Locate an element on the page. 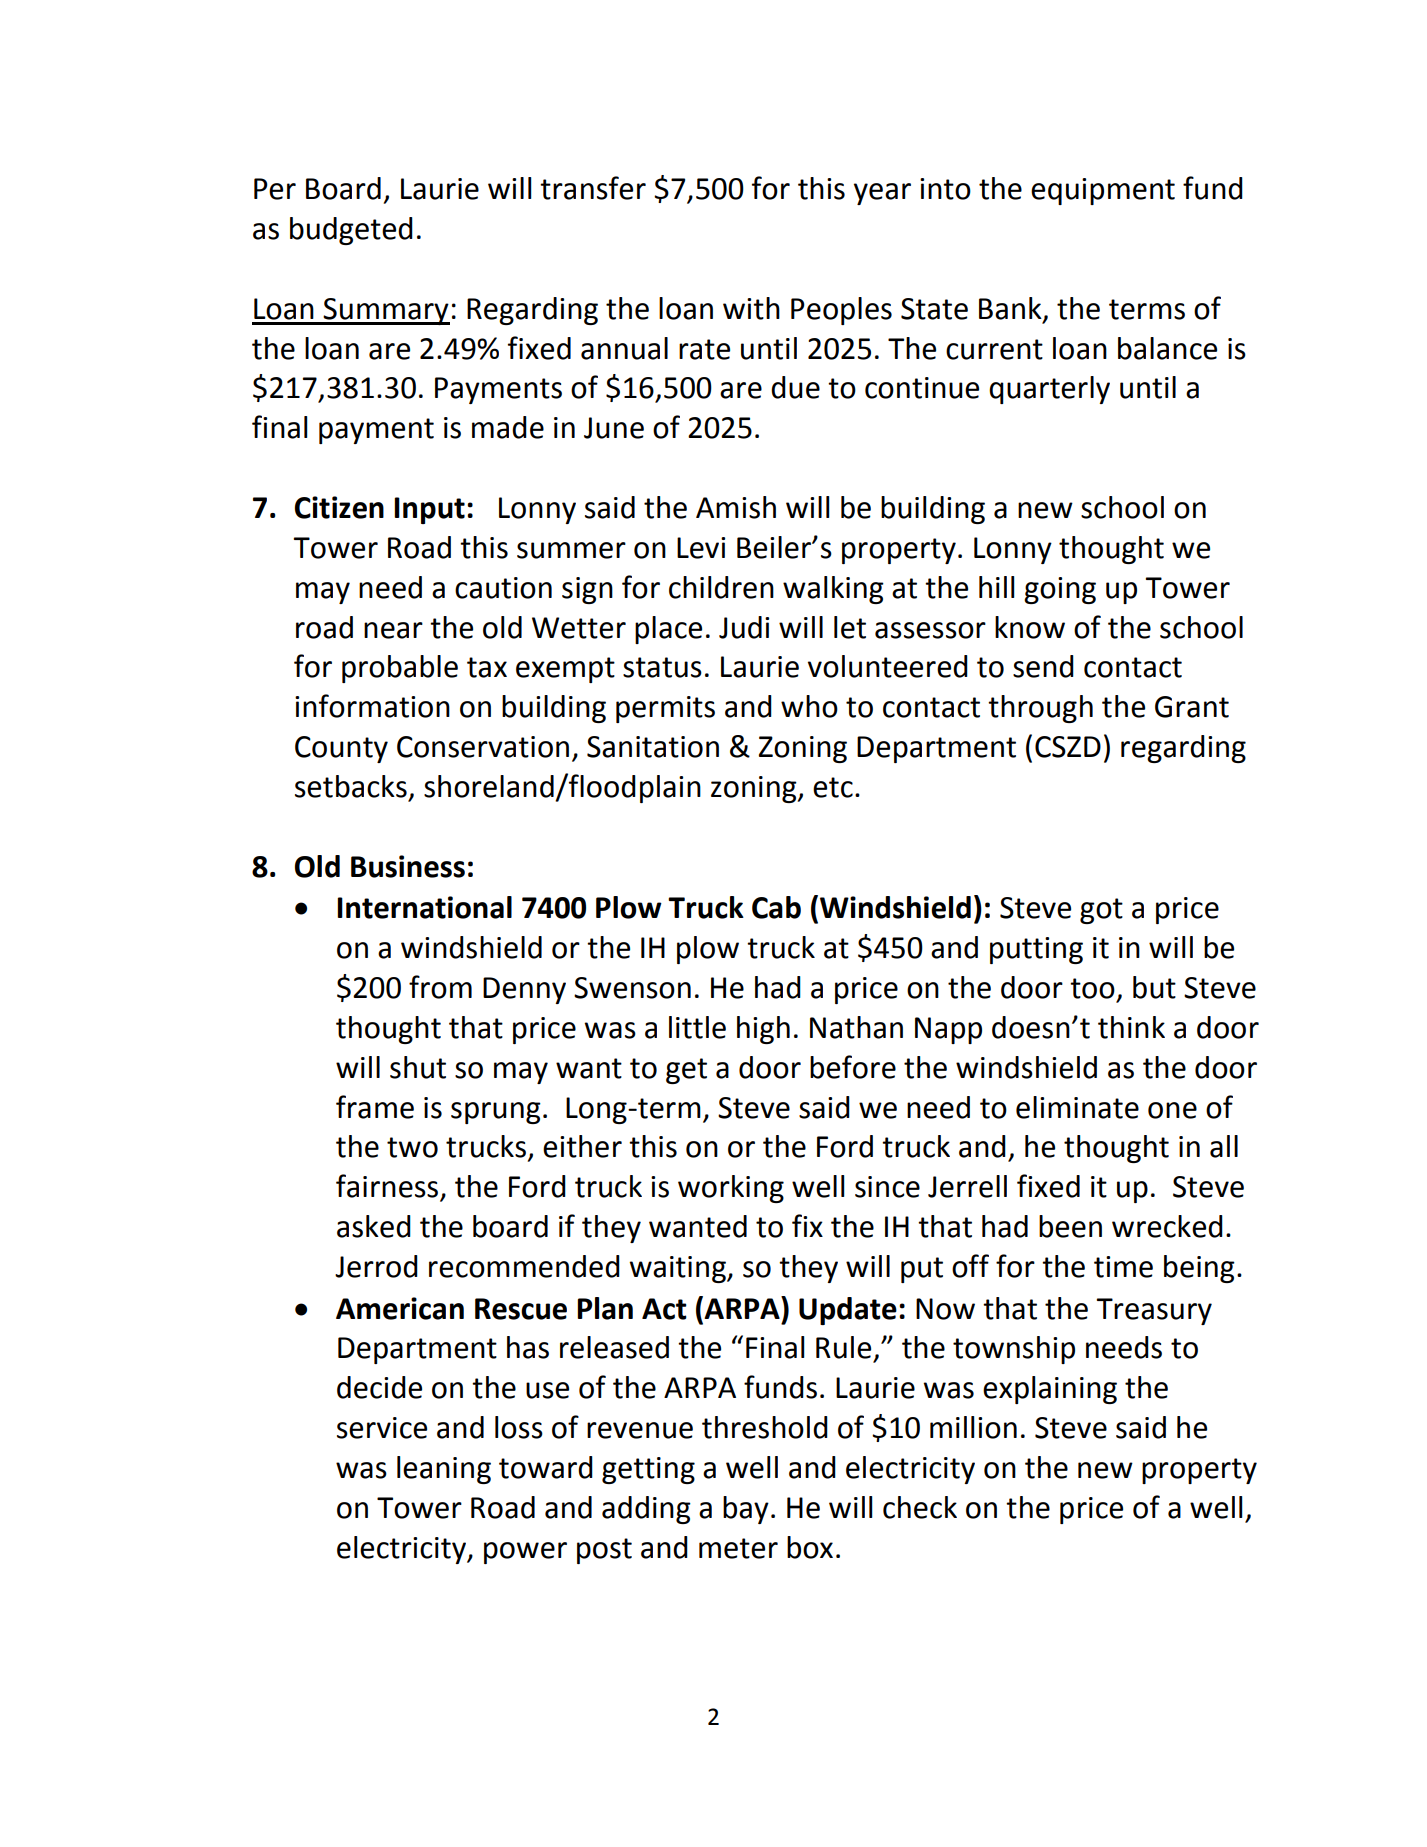  bay is located at coordinates (746, 1510).
